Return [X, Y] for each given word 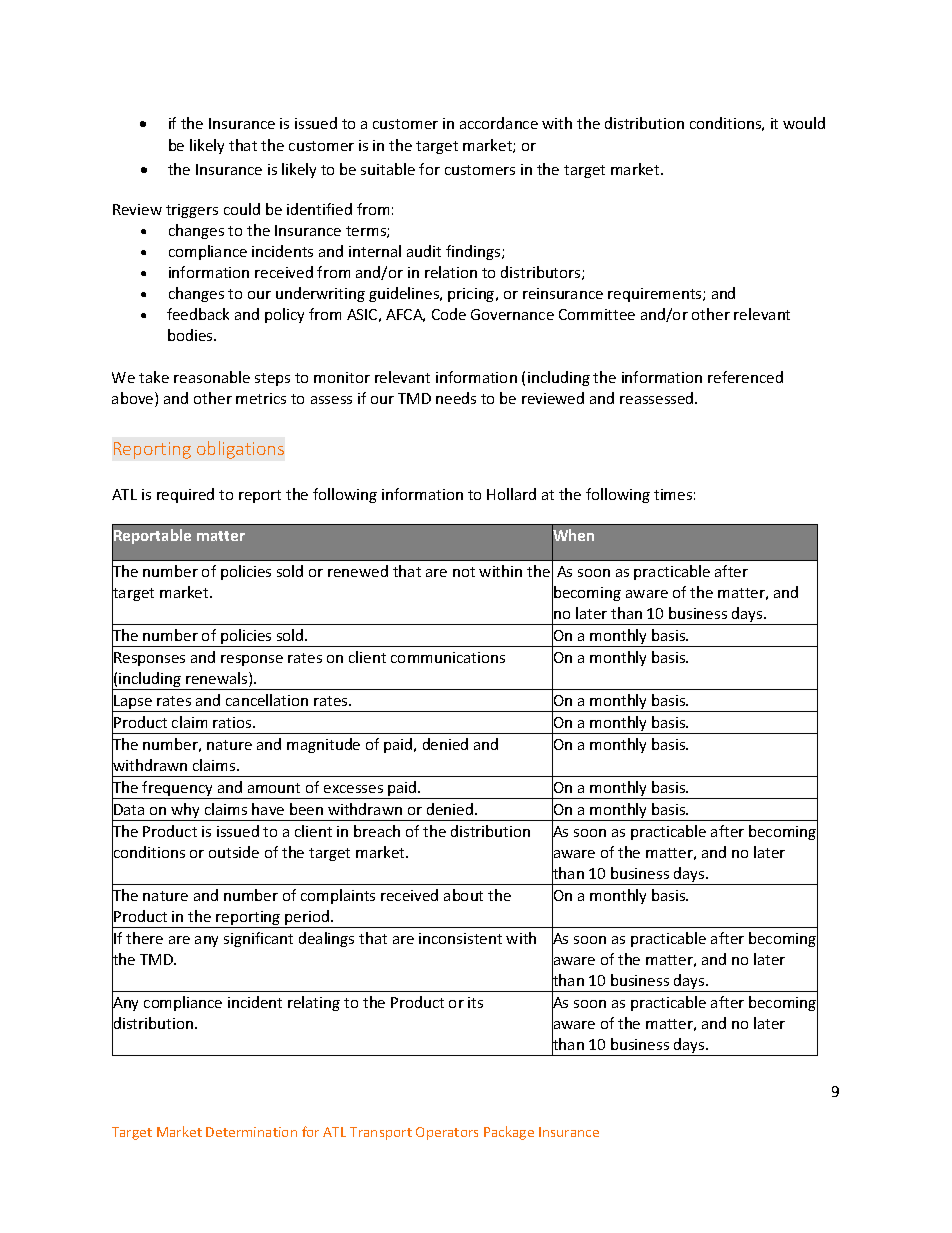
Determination [251, 1132]
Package [509, 1133]
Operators [447, 1133]
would [804, 123]
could [242, 209]
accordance [499, 123]
